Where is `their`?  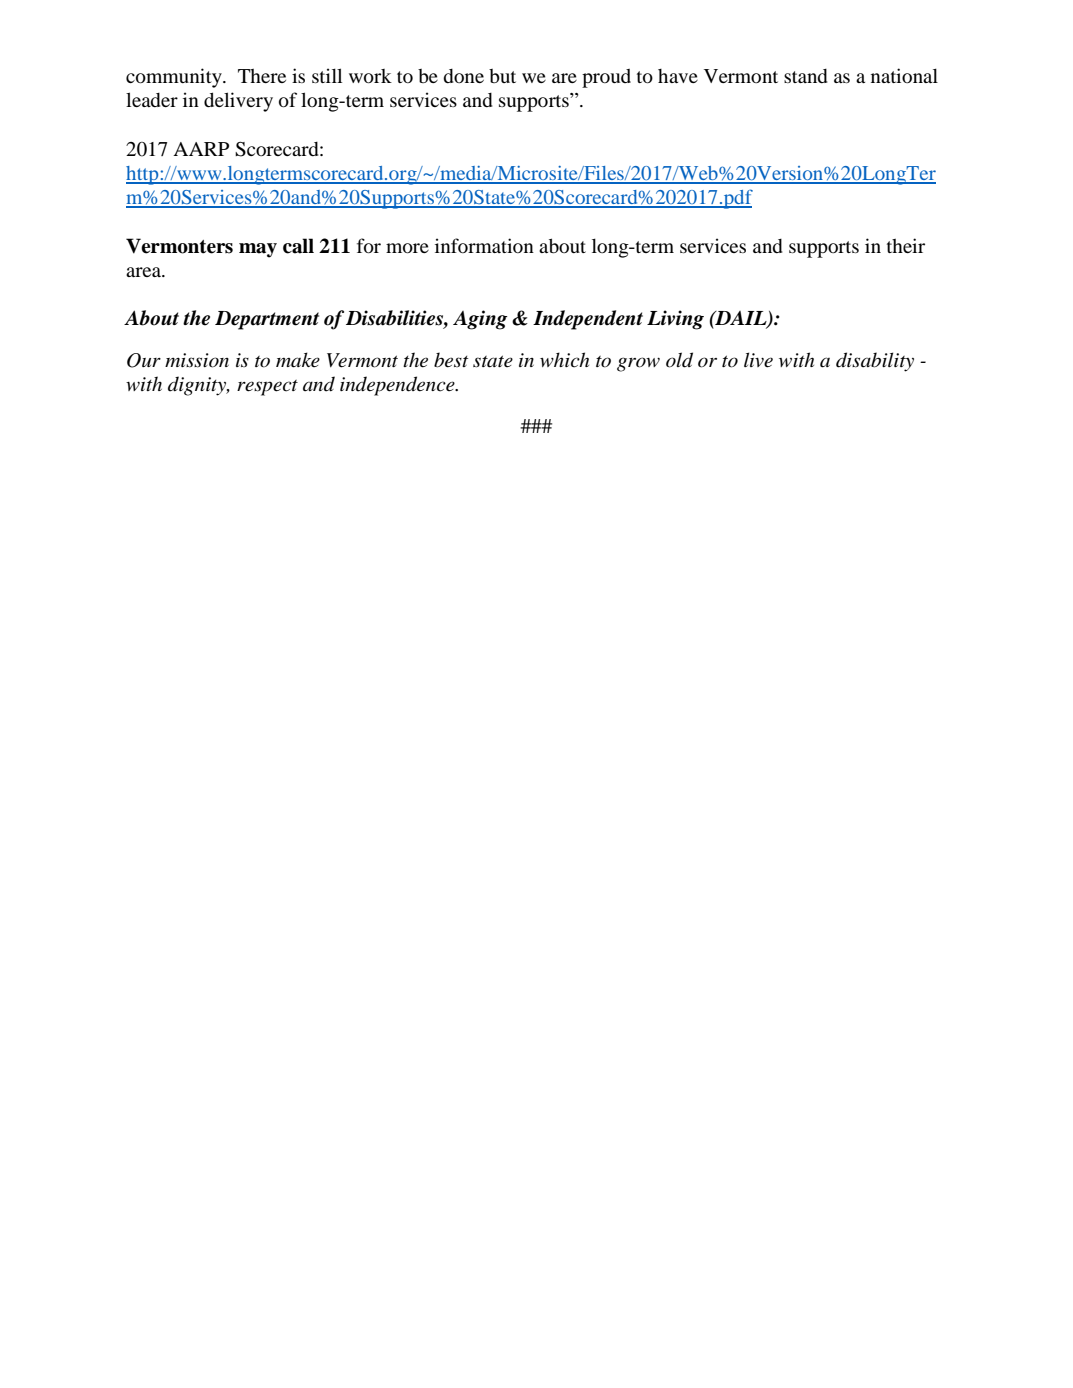
their is located at coordinates (906, 245).
